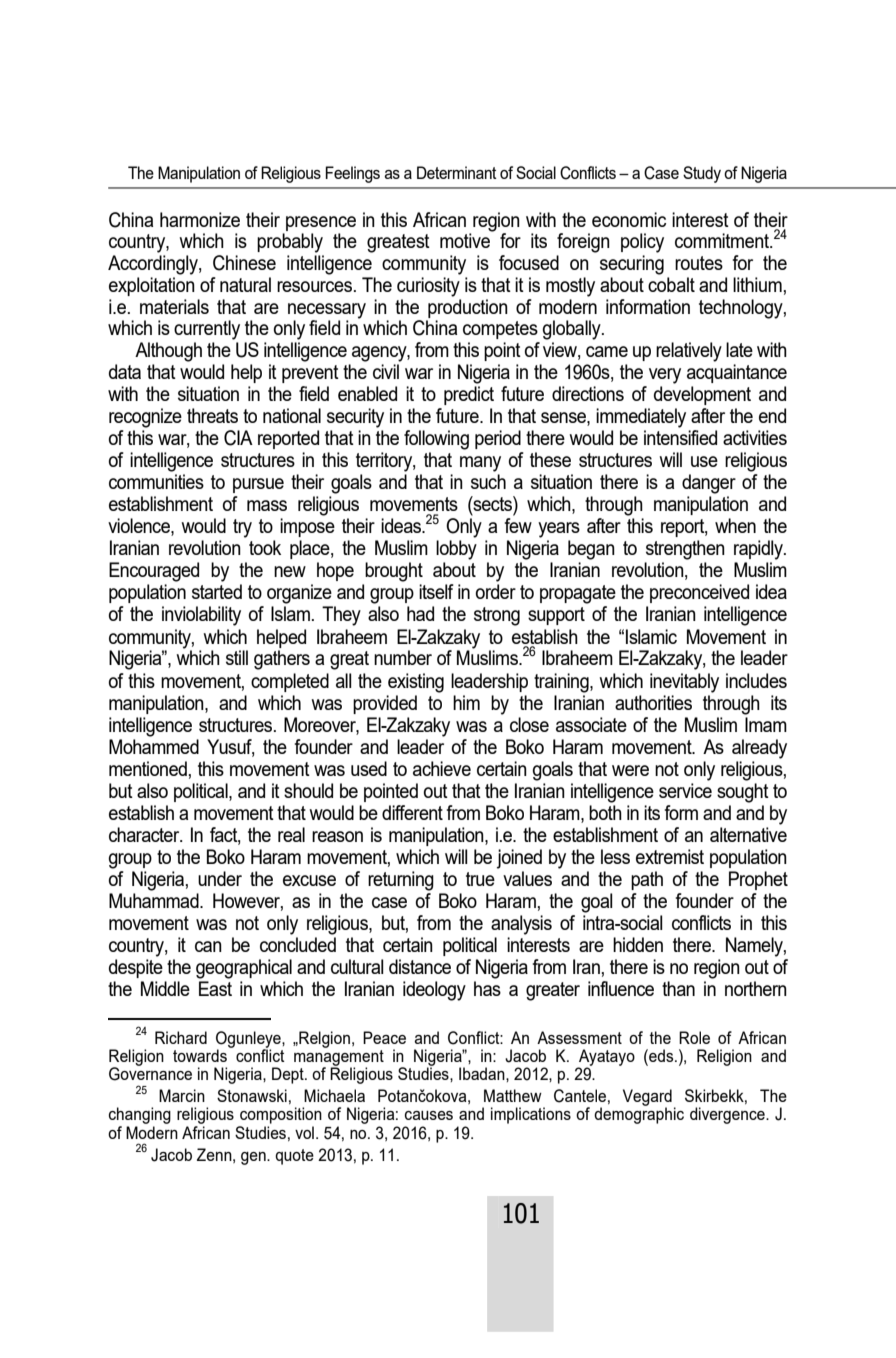 The width and height of the screenshot is (896, 1358). What do you see at coordinates (709, 484) in the screenshot?
I see `danger` at bounding box center [709, 484].
